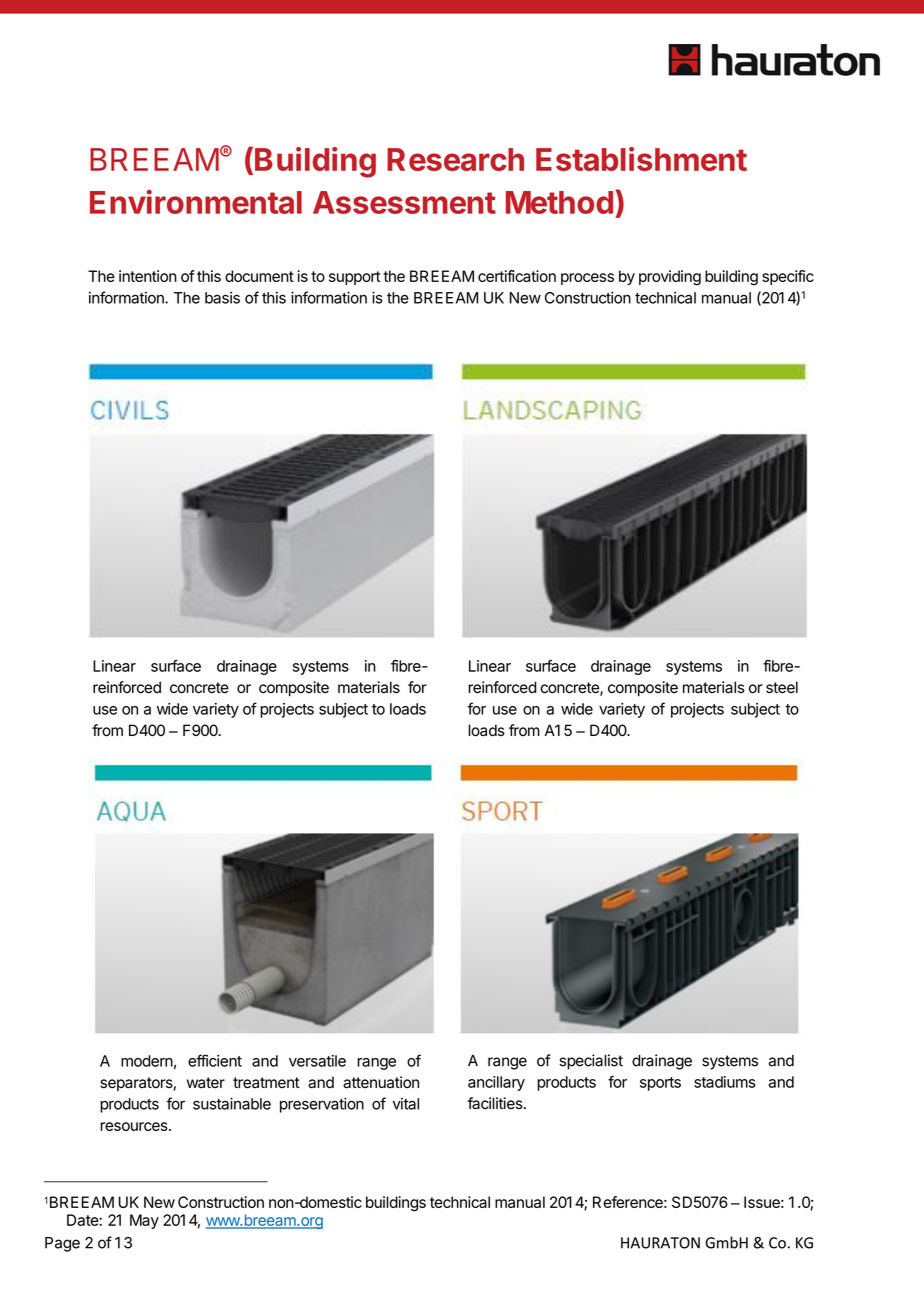 The image size is (924, 1308). What do you see at coordinates (144, 1221) in the screenshot?
I see `May` at bounding box center [144, 1221].
